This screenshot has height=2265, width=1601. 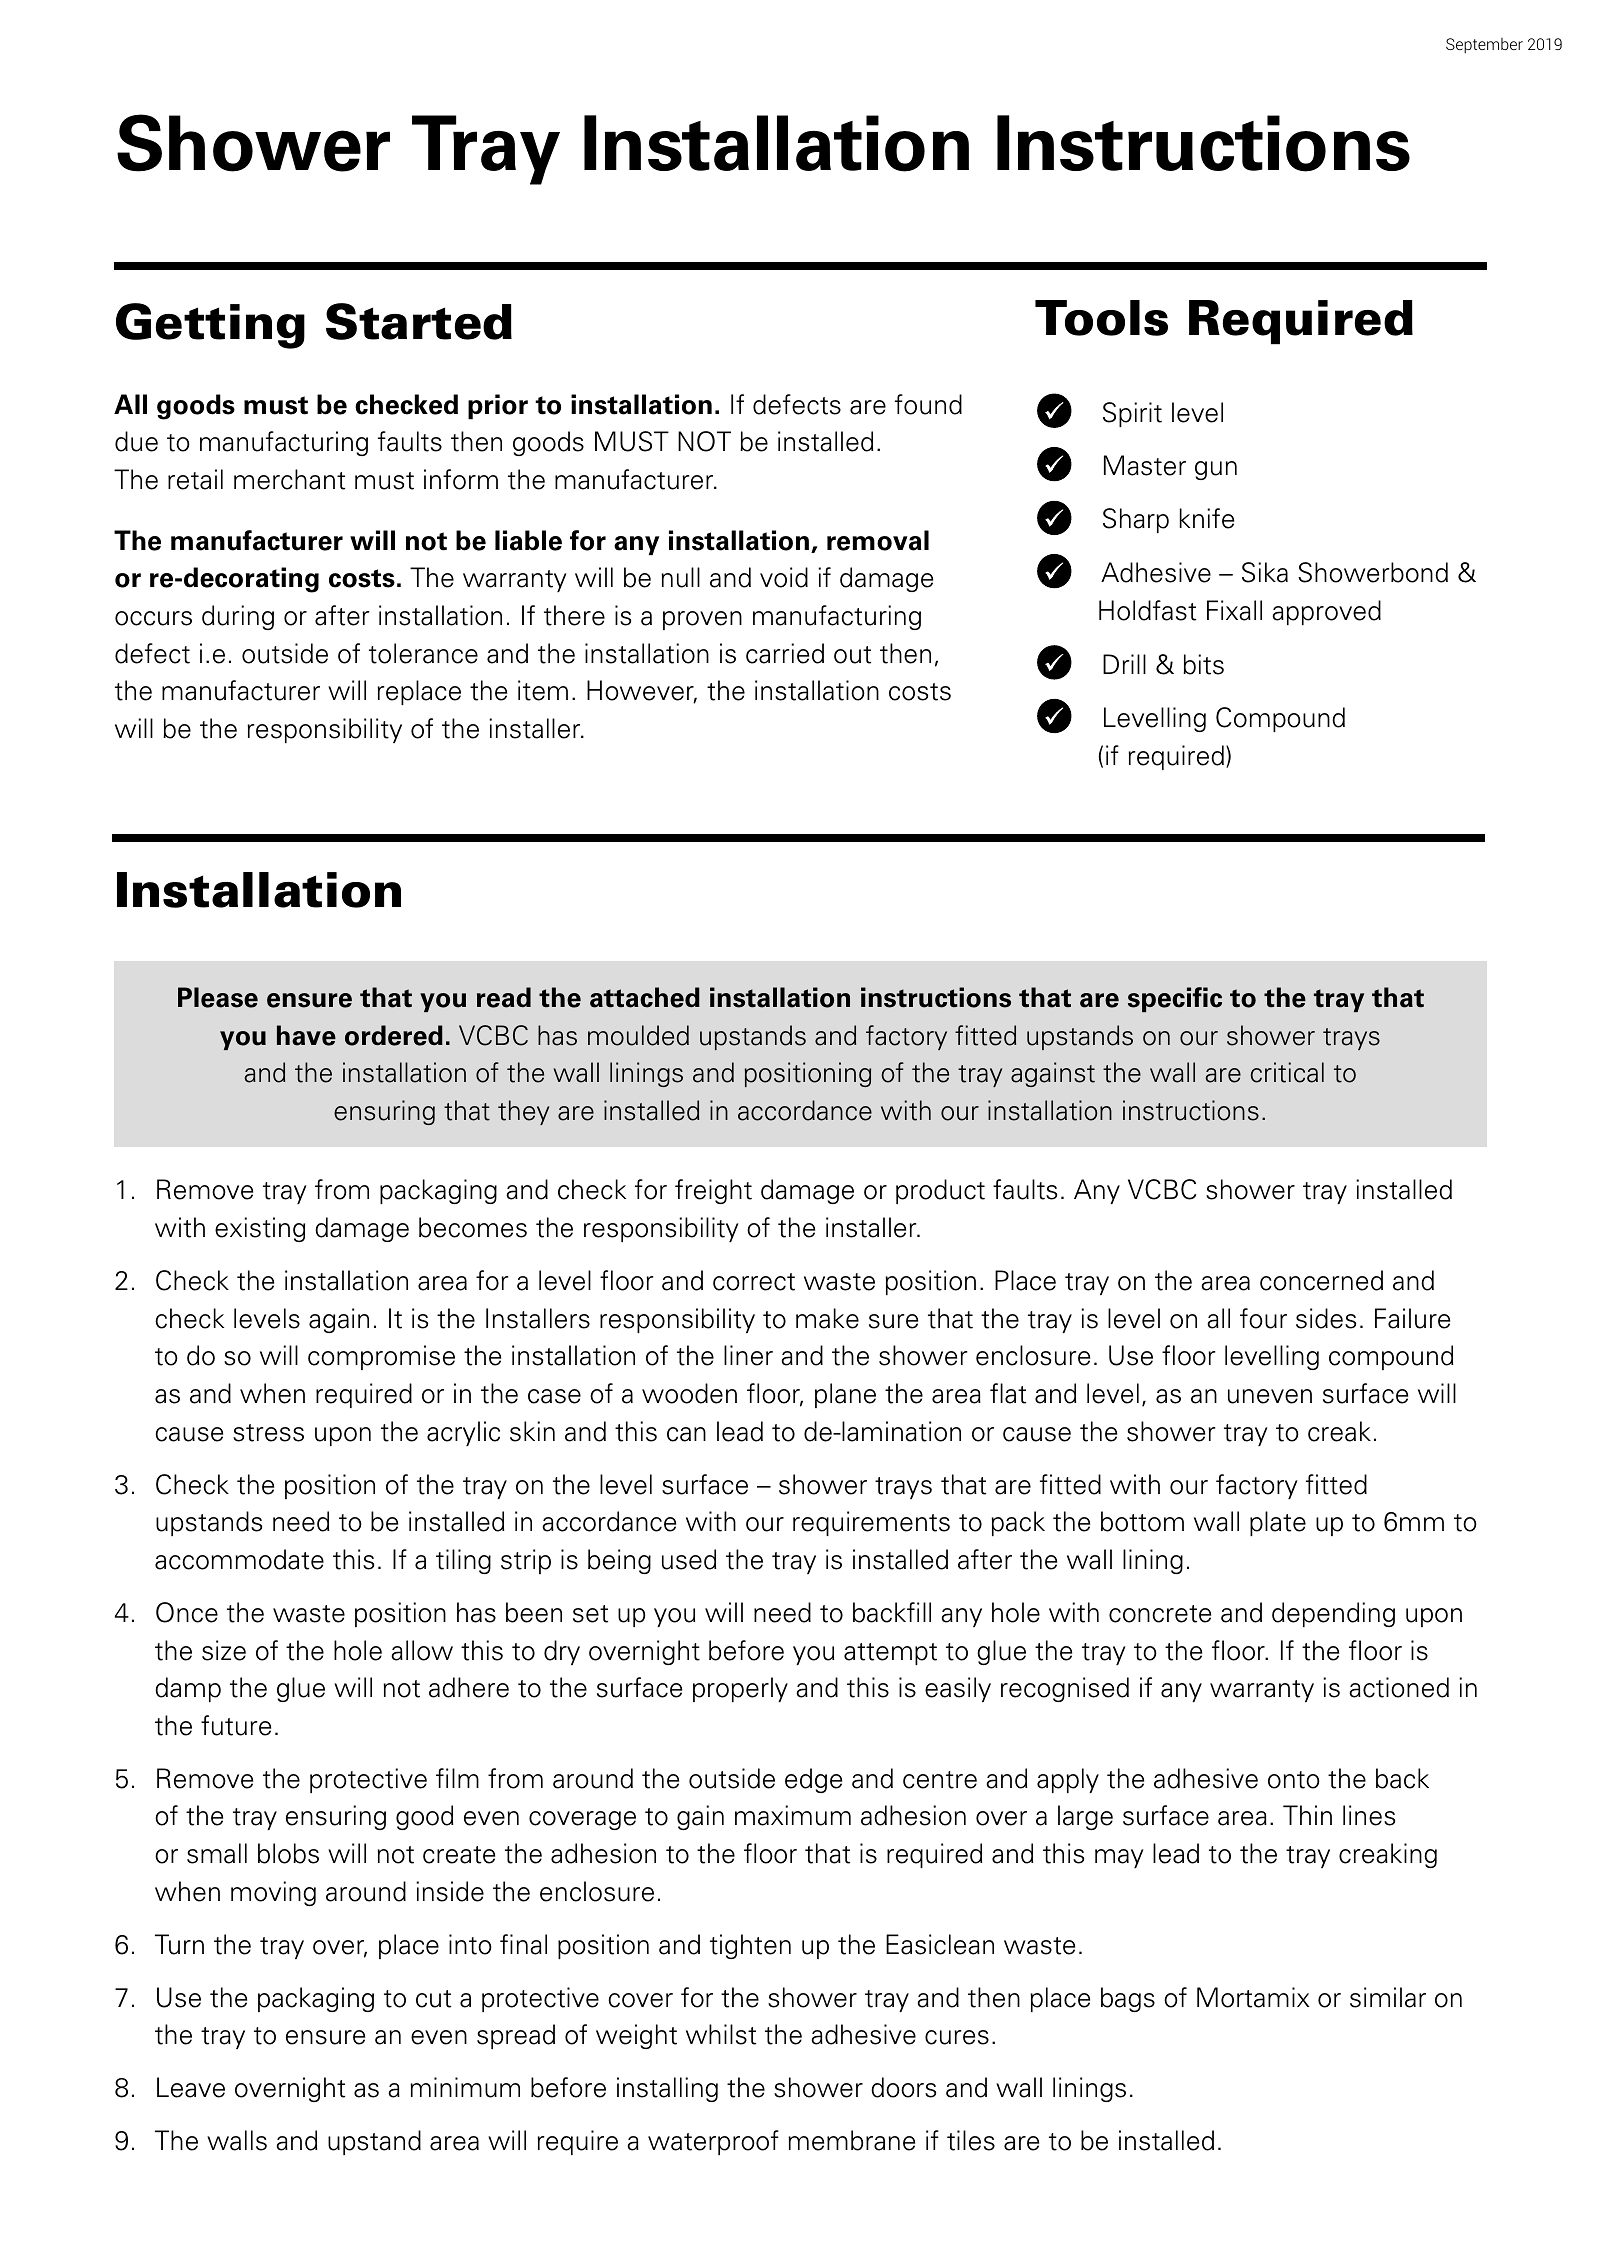 I want to click on Leave, so click(x=191, y=2087).
